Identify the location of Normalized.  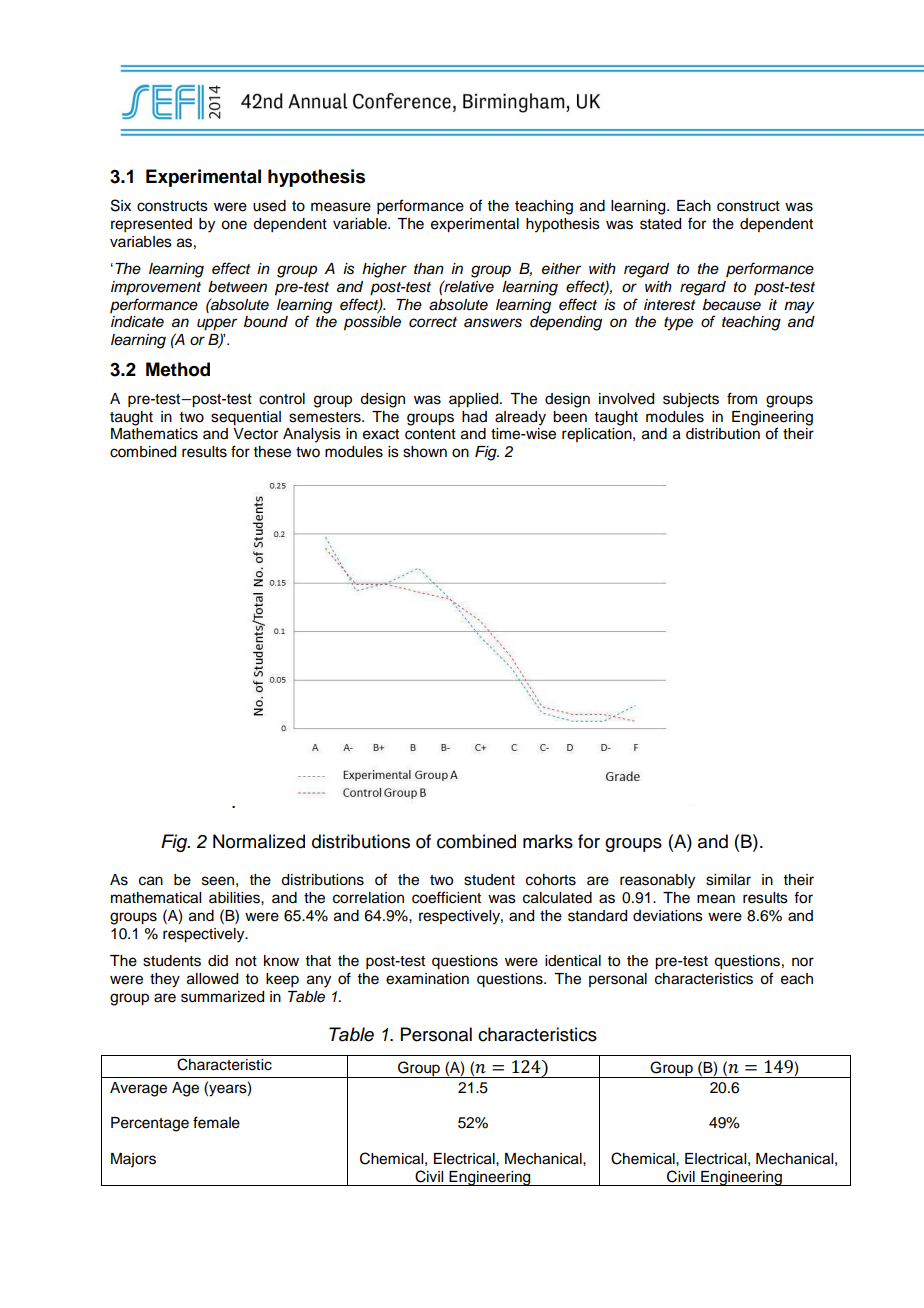
(259, 841).
